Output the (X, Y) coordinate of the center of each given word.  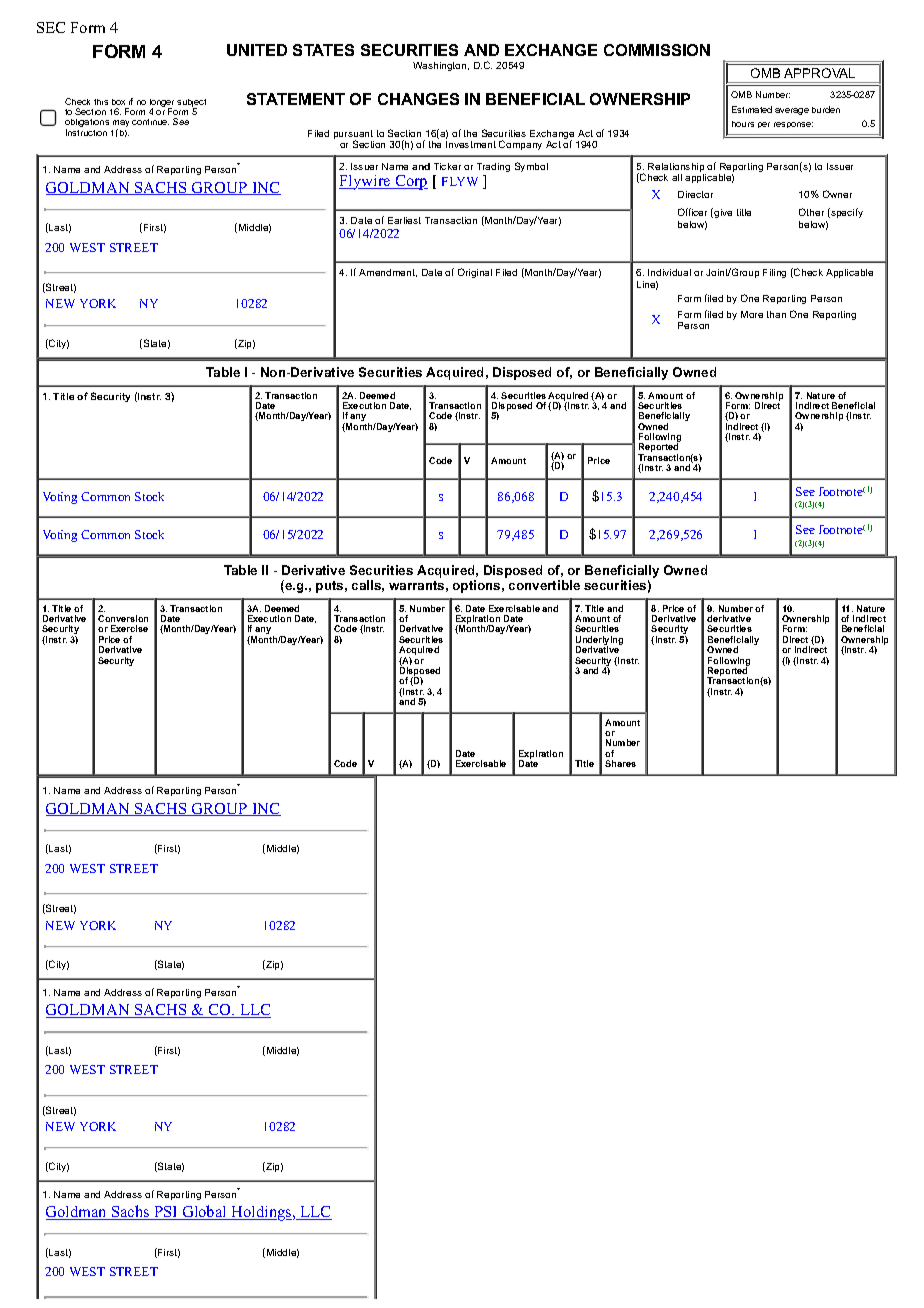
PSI (166, 1213)
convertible (544, 585)
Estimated (752, 109)
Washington (441, 66)
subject (191, 104)
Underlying (599, 642)
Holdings (261, 1213)
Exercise (129, 628)
